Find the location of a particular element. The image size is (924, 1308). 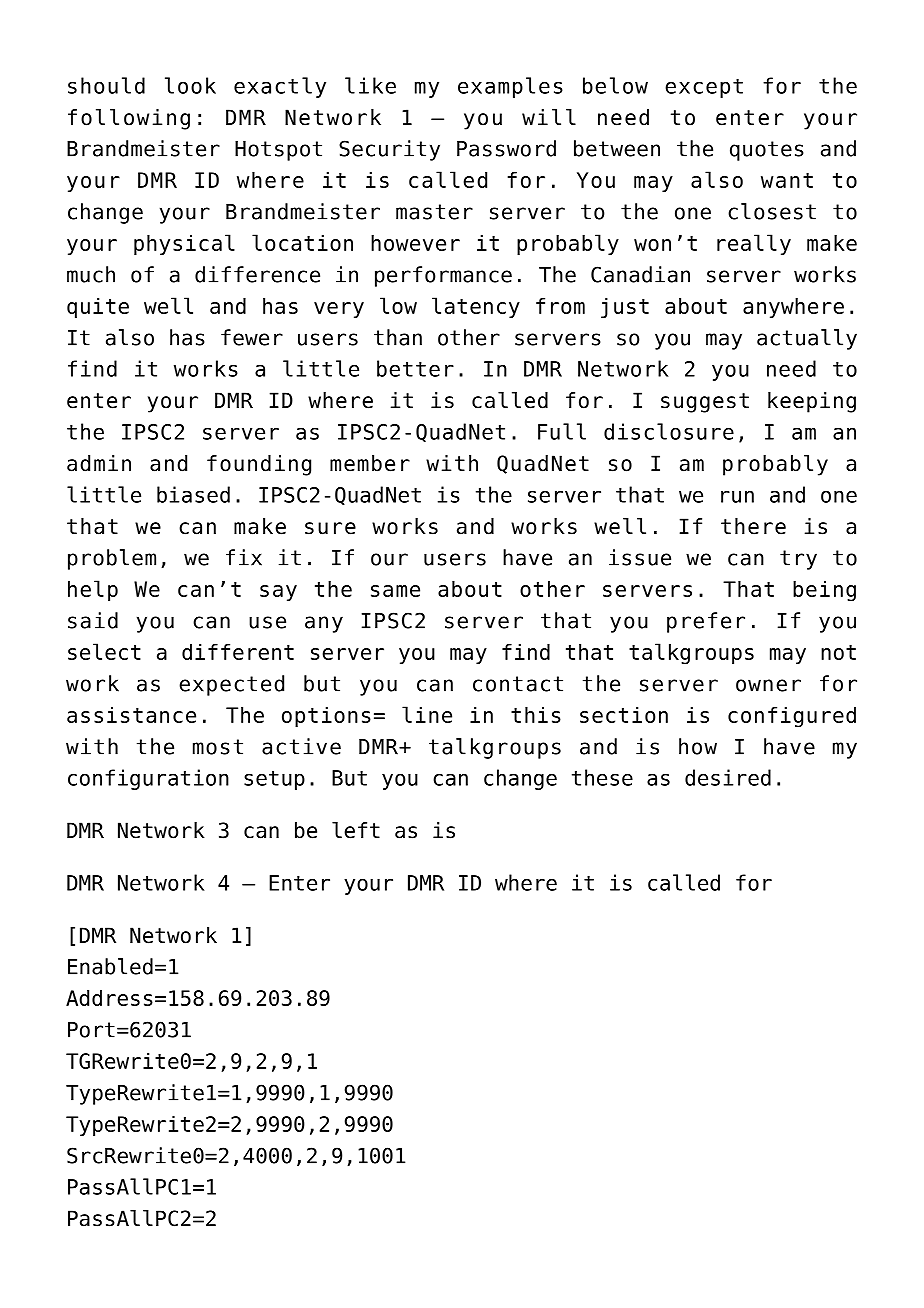

prefer is located at coordinates (706, 622).
